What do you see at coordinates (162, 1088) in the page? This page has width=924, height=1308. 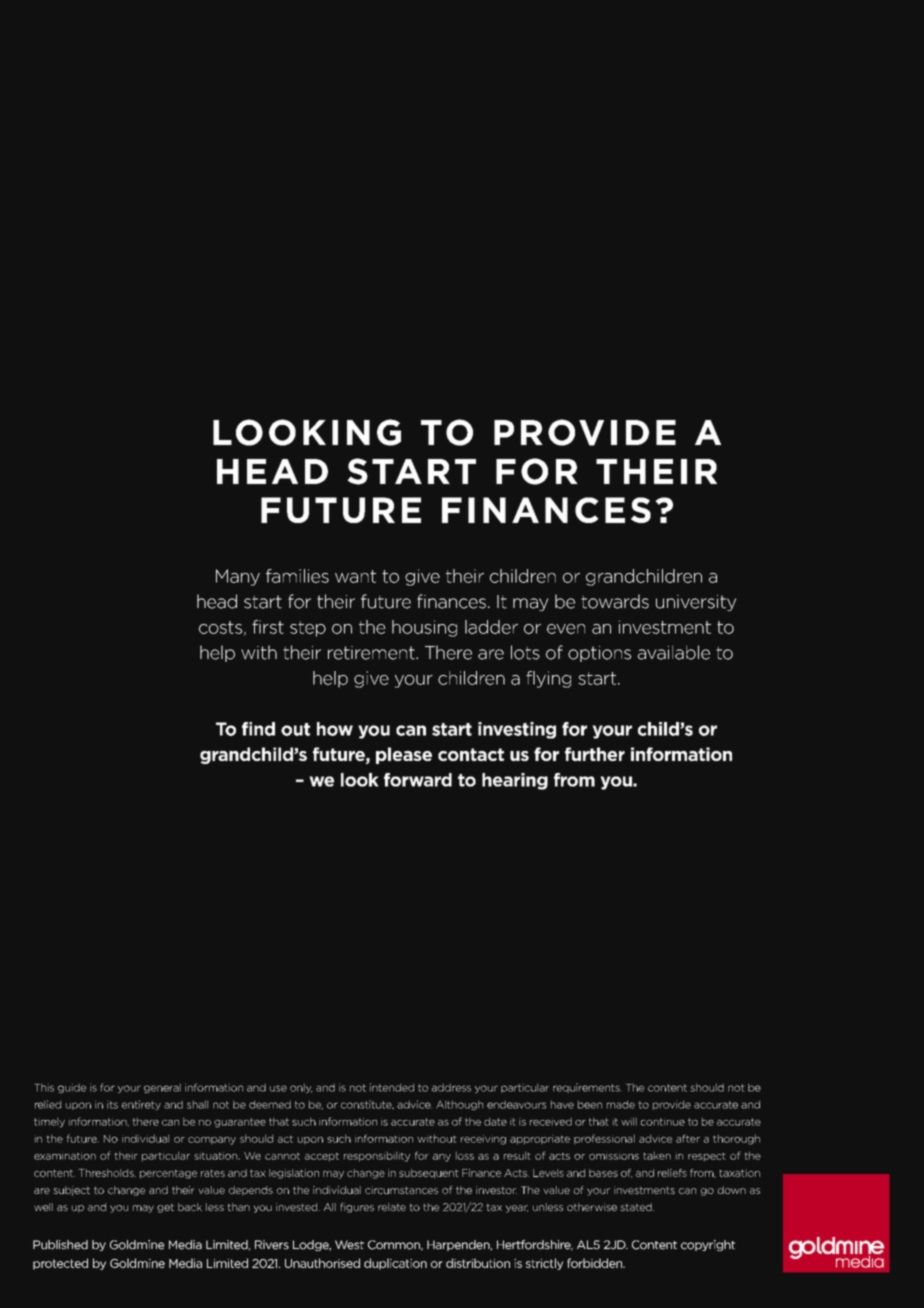 I see `general` at bounding box center [162, 1088].
